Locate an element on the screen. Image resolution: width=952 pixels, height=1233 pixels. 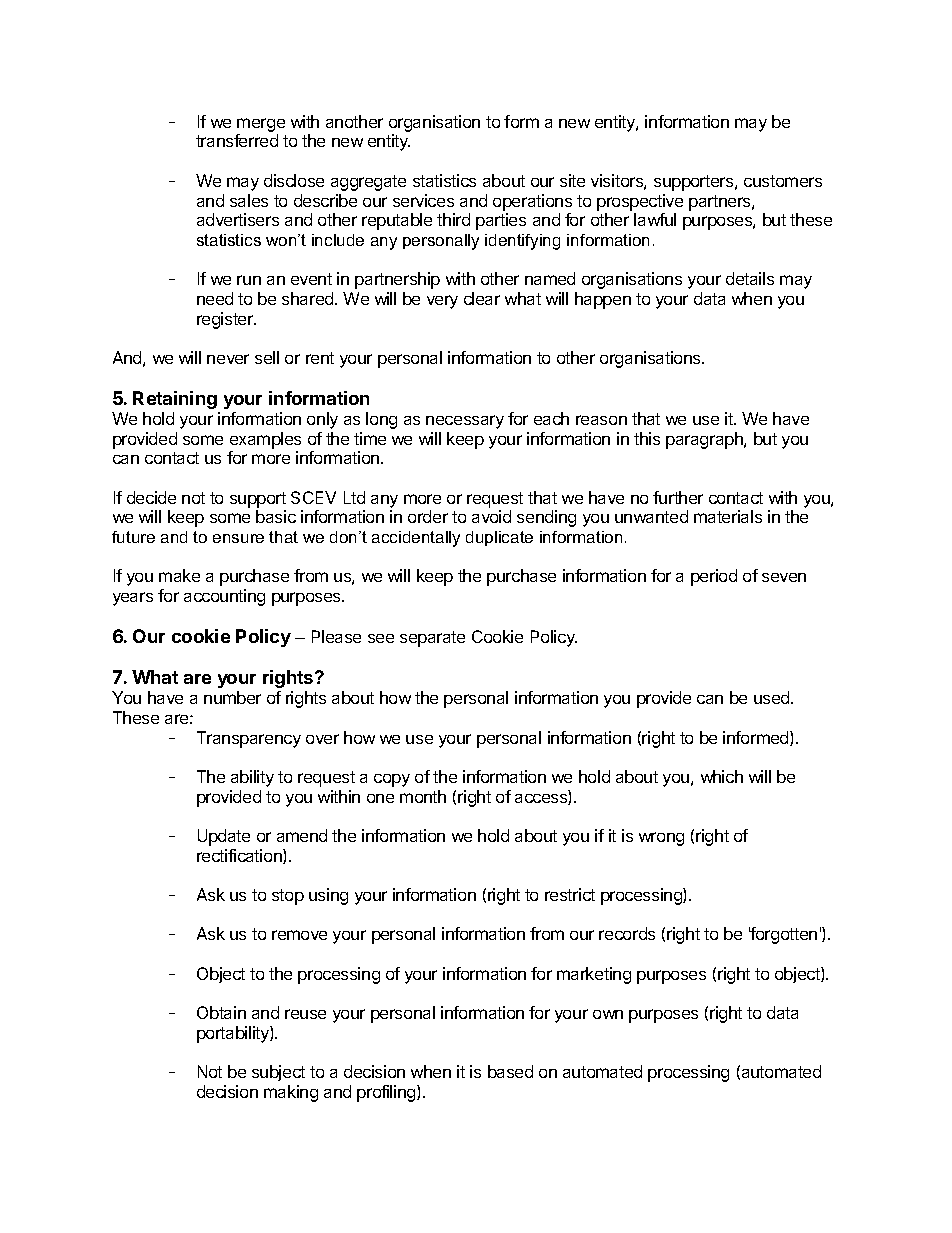
customers is located at coordinates (783, 181).
